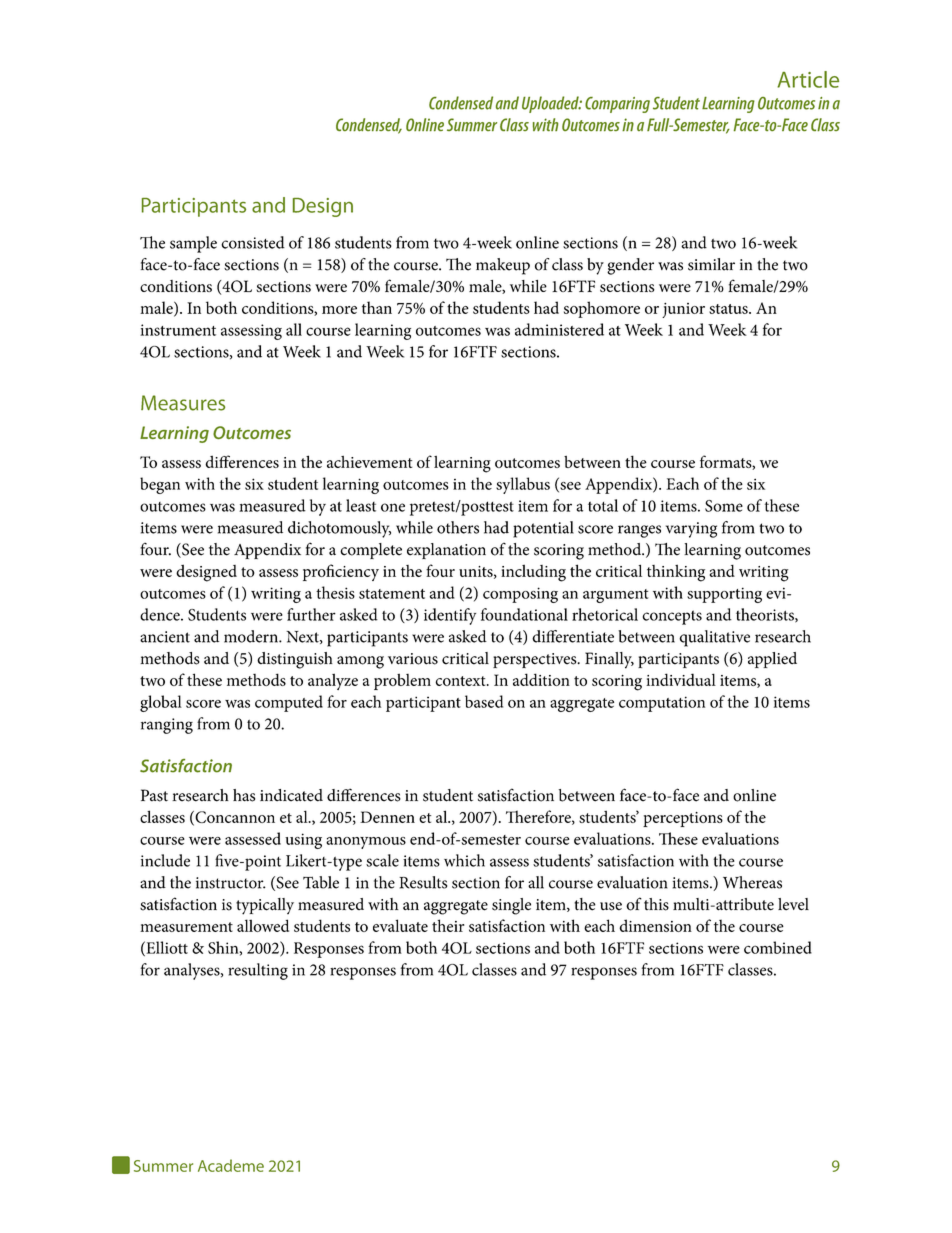 Image resolution: width=952 pixels, height=1233 pixels. I want to click on consisted, so click(253, 242).
